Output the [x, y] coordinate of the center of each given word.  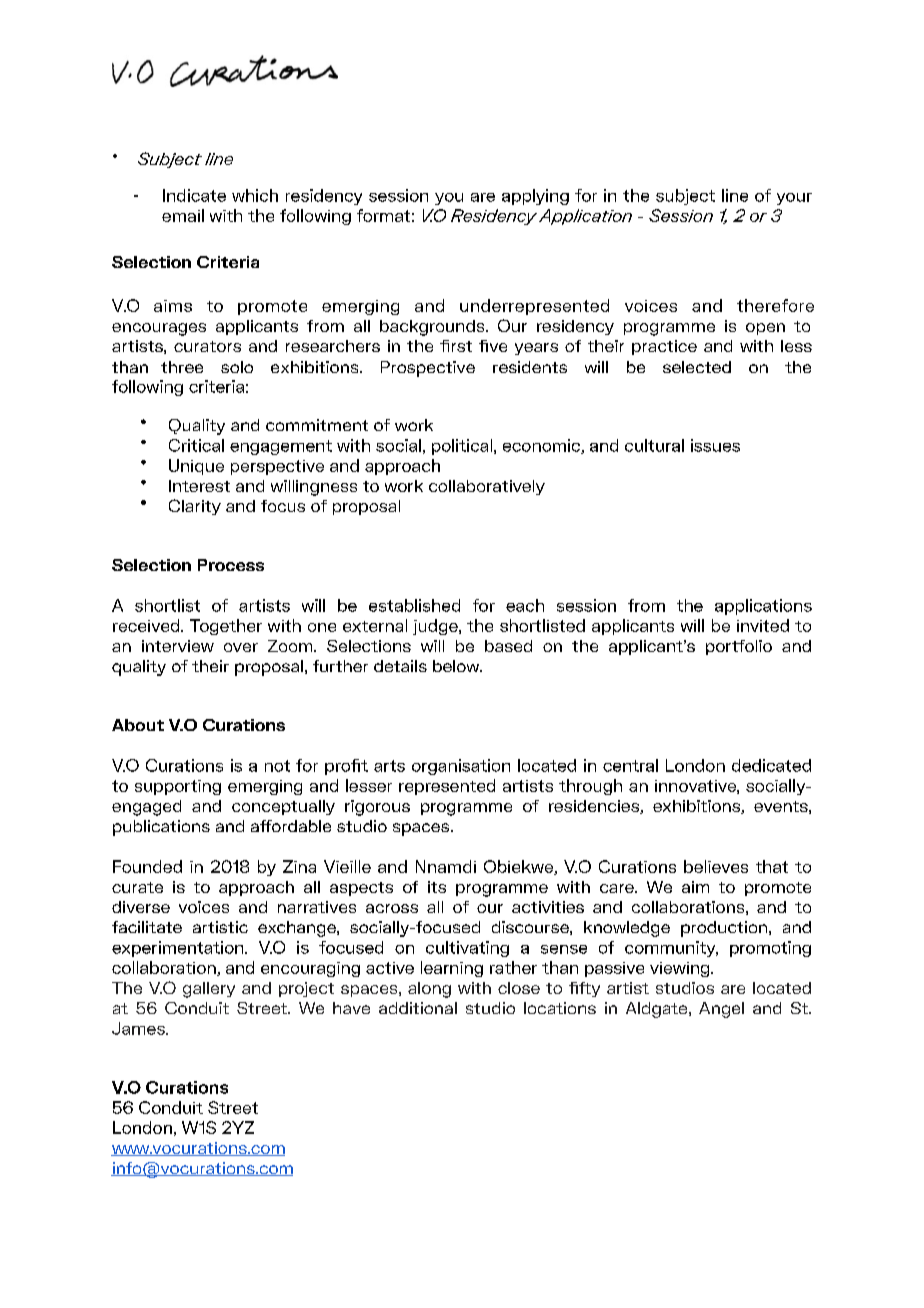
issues [715, 445]
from [646, 605]
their [210, 666]
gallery [209, 990]
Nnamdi [446, 866]
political [463, 447]
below [457, 666]
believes [716, 866]
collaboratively [487, 487]
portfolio [739, 647]
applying [535, 197]
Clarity [195, 507]
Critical [196, 445]
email [183, 215]
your [794, 199]
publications [161, 828]
